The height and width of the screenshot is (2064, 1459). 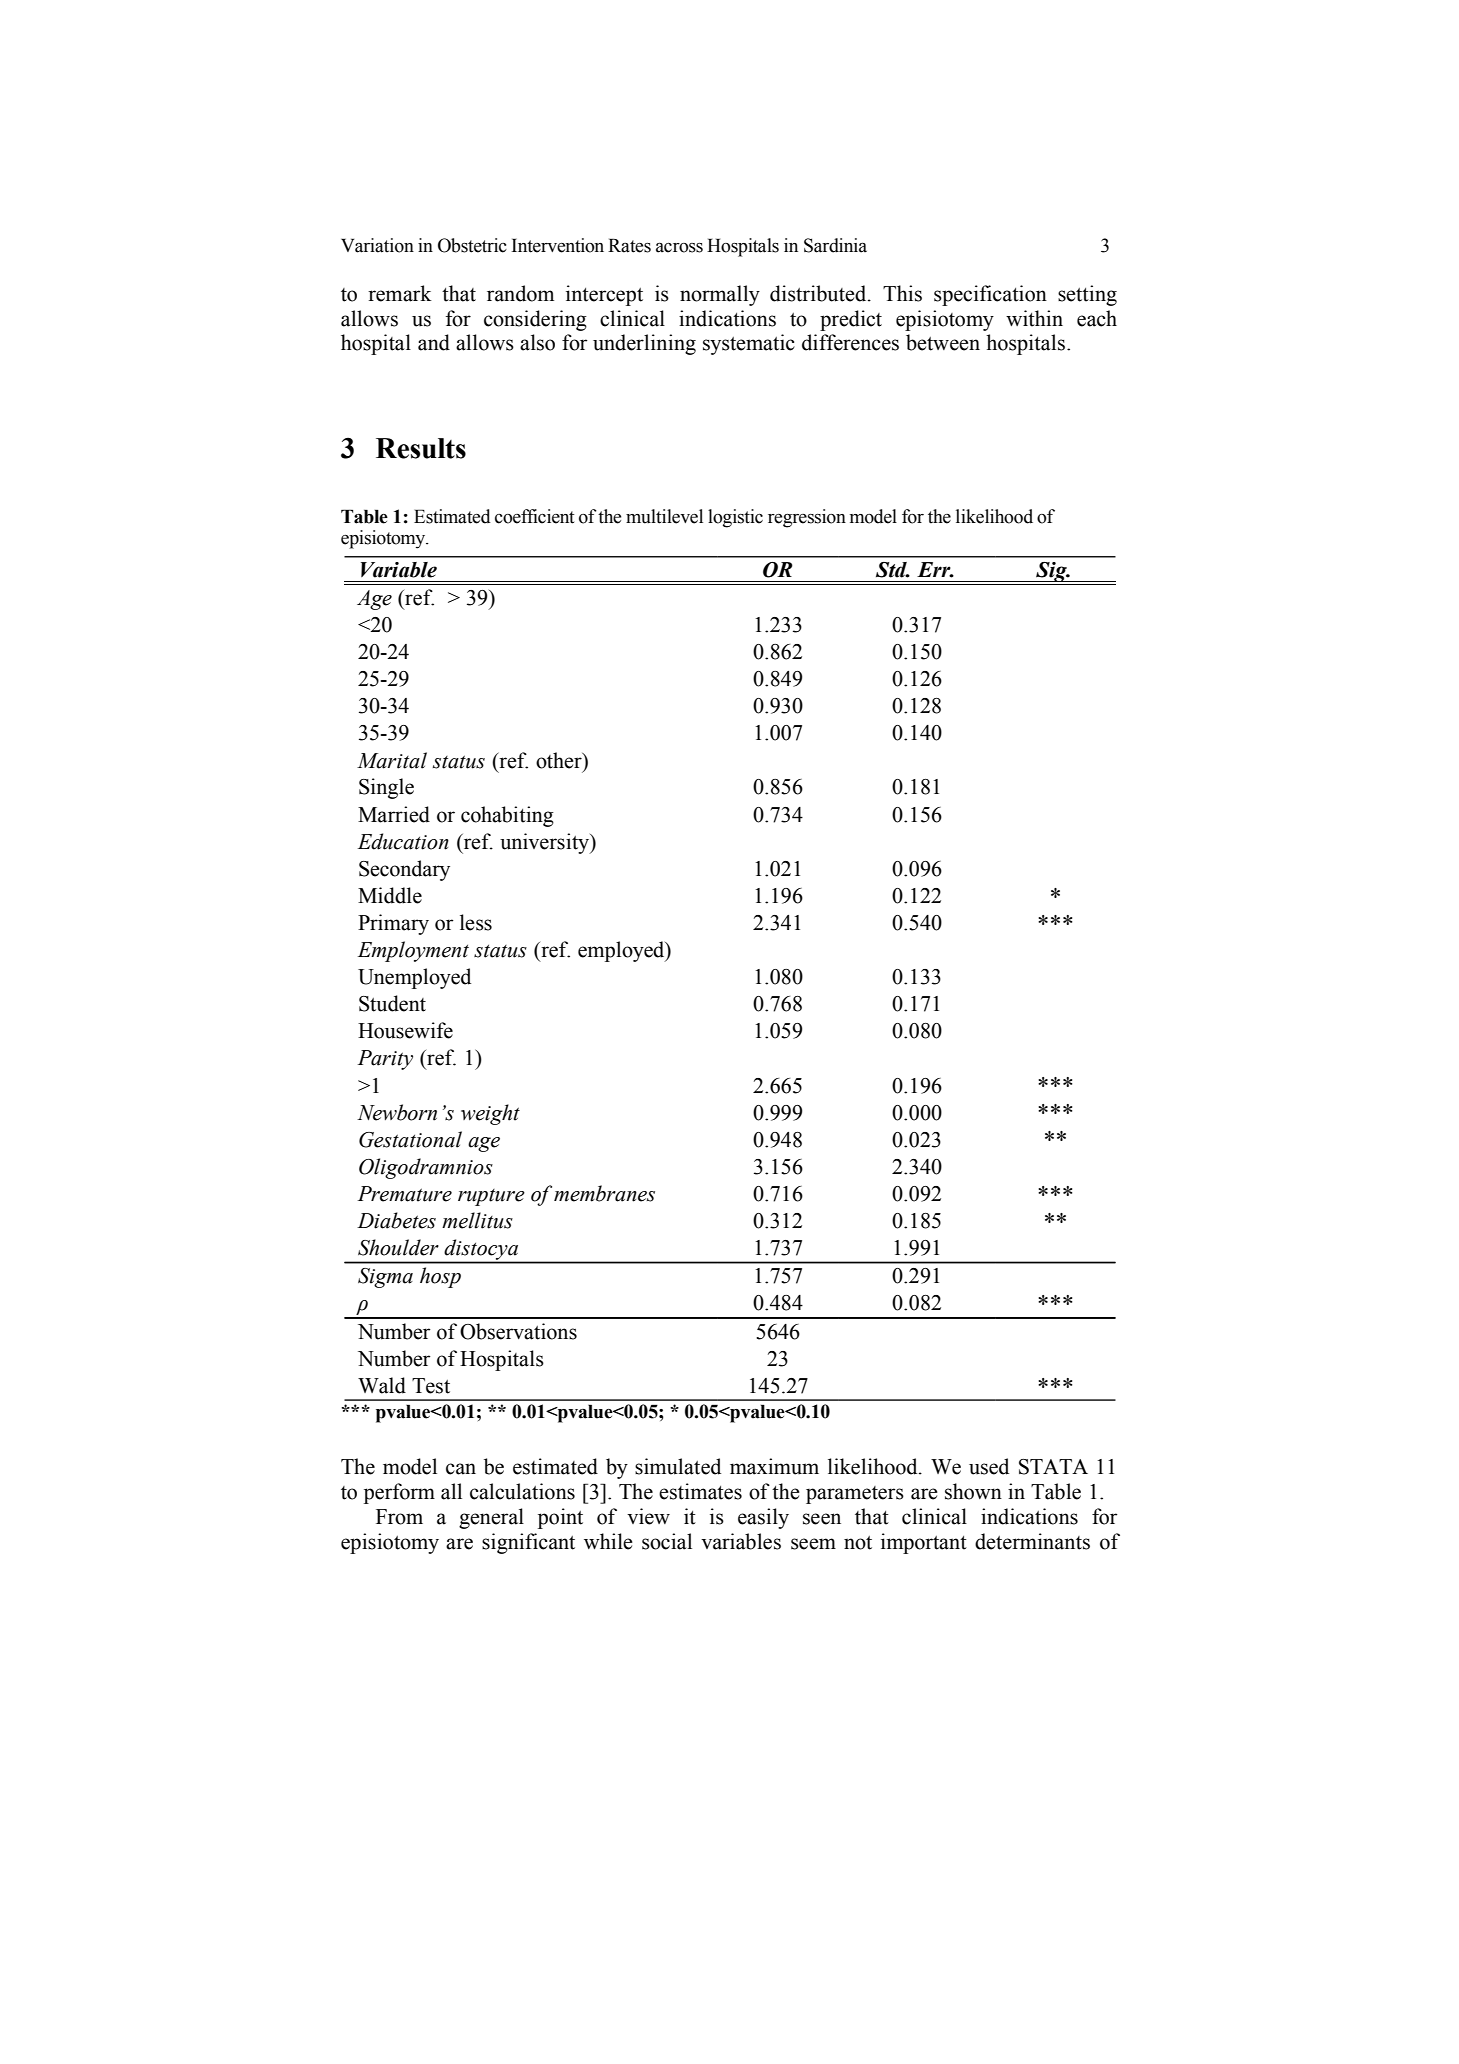 What do you see at coordinates (490, 1114) in the screenshot?
I see `weight` at bounding box center [490, 1114].
